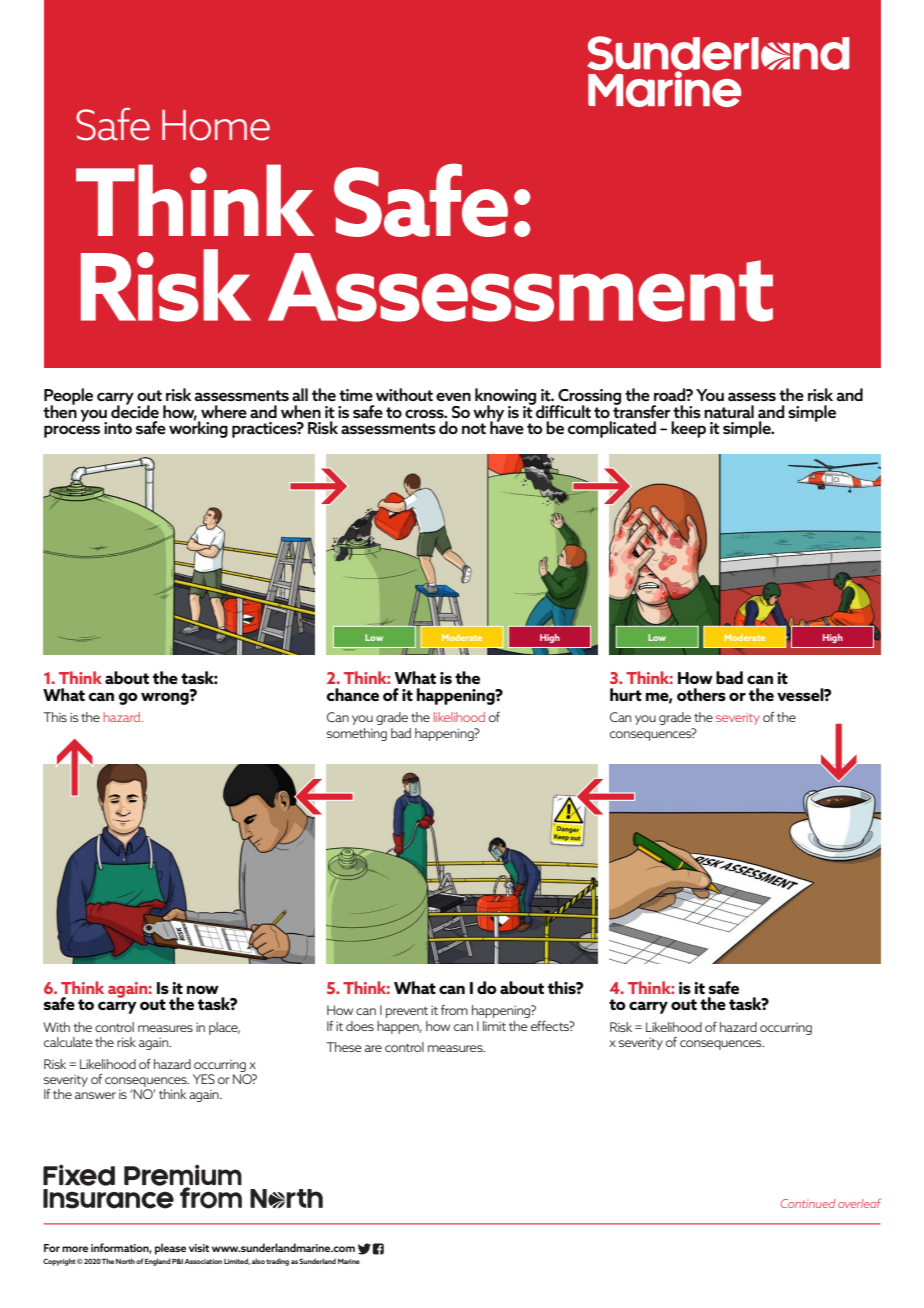 The image size is (924, 1308). Describe the element at coordinates (701, 694) in the screenshot. I see `others` at that location.
